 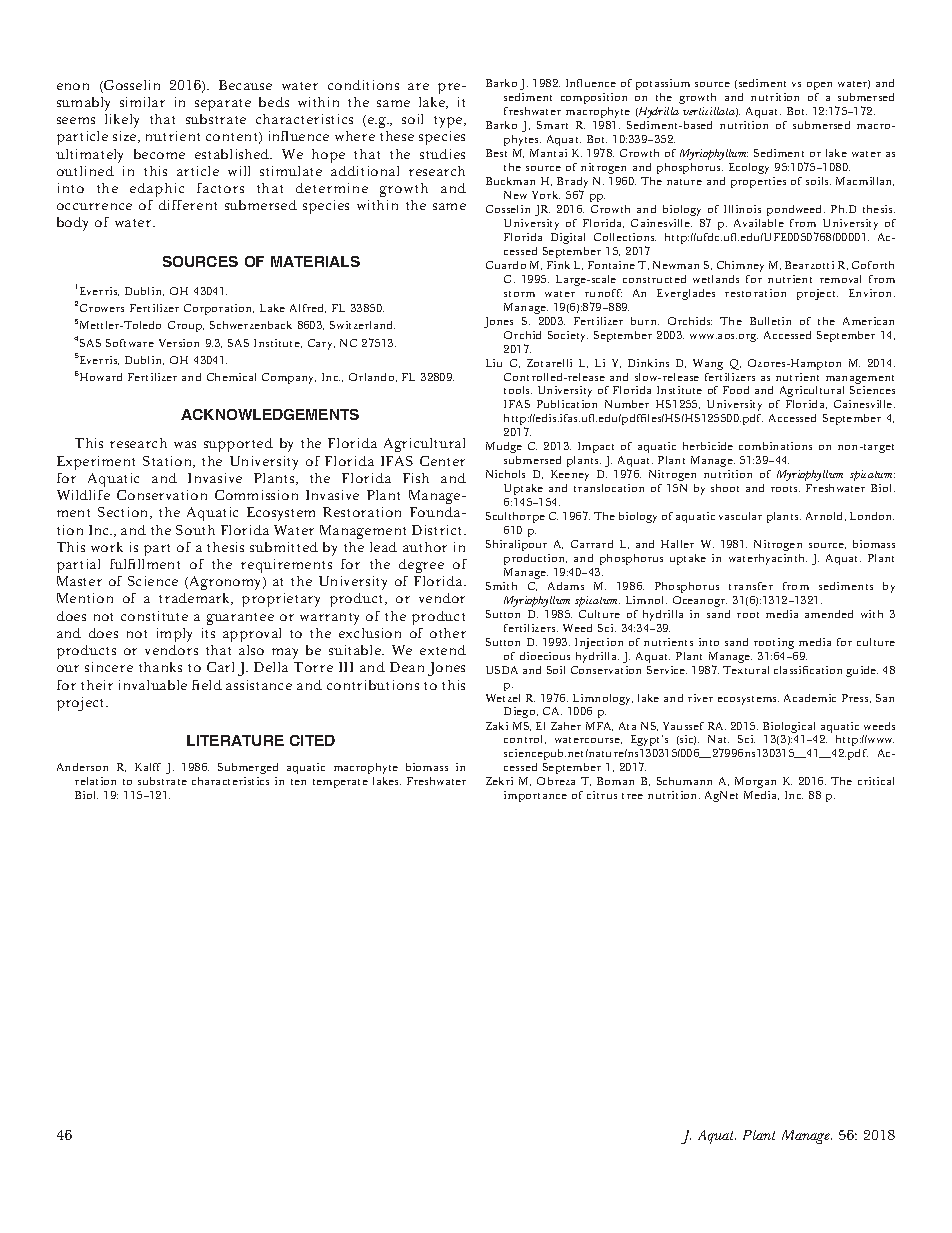 What do you see at coordinates (248, 768) in the screenshot?
I see `Submerged` at bounding box center [248, 768].
